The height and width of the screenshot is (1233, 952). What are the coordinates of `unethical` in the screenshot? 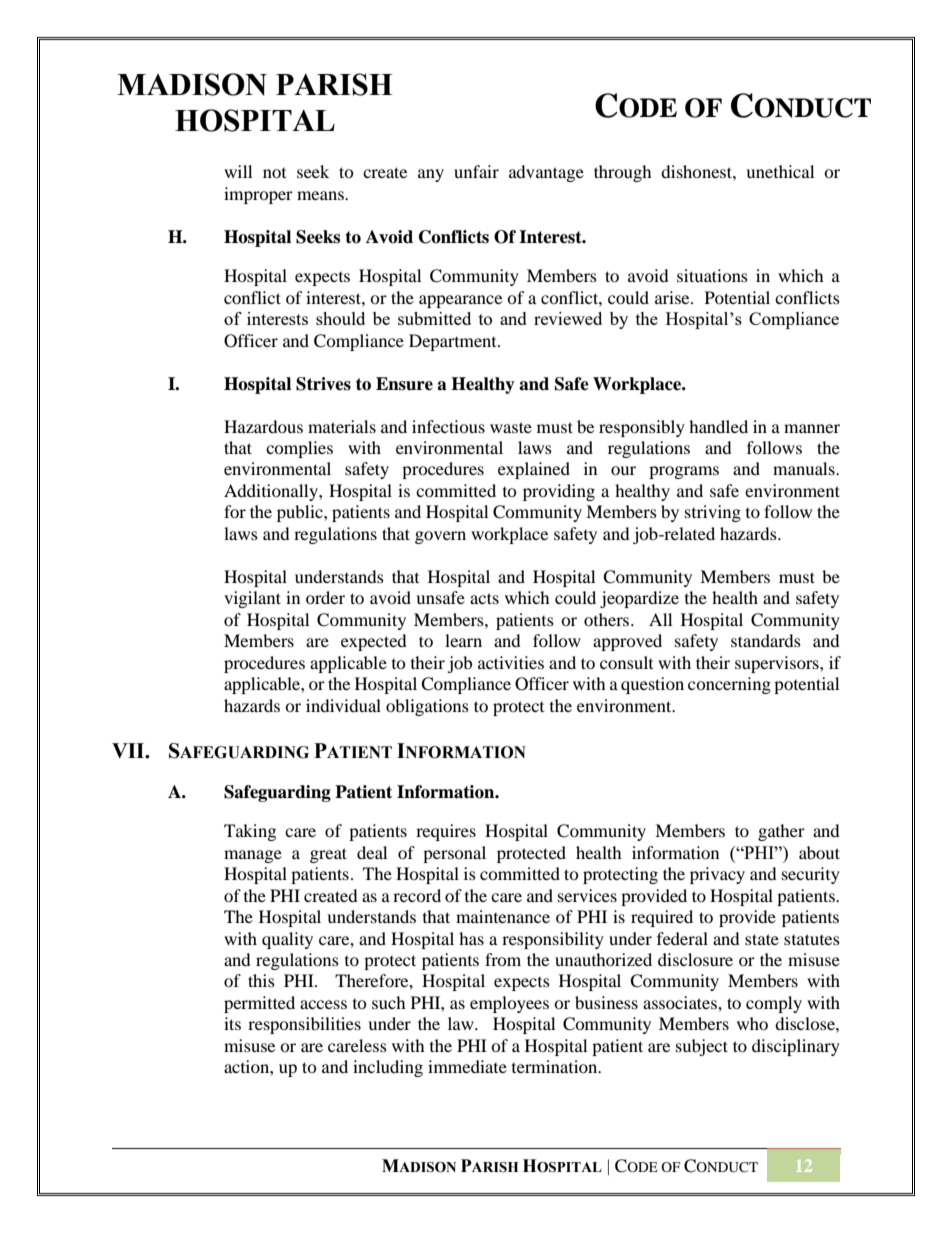 It's located at (780, 171).
